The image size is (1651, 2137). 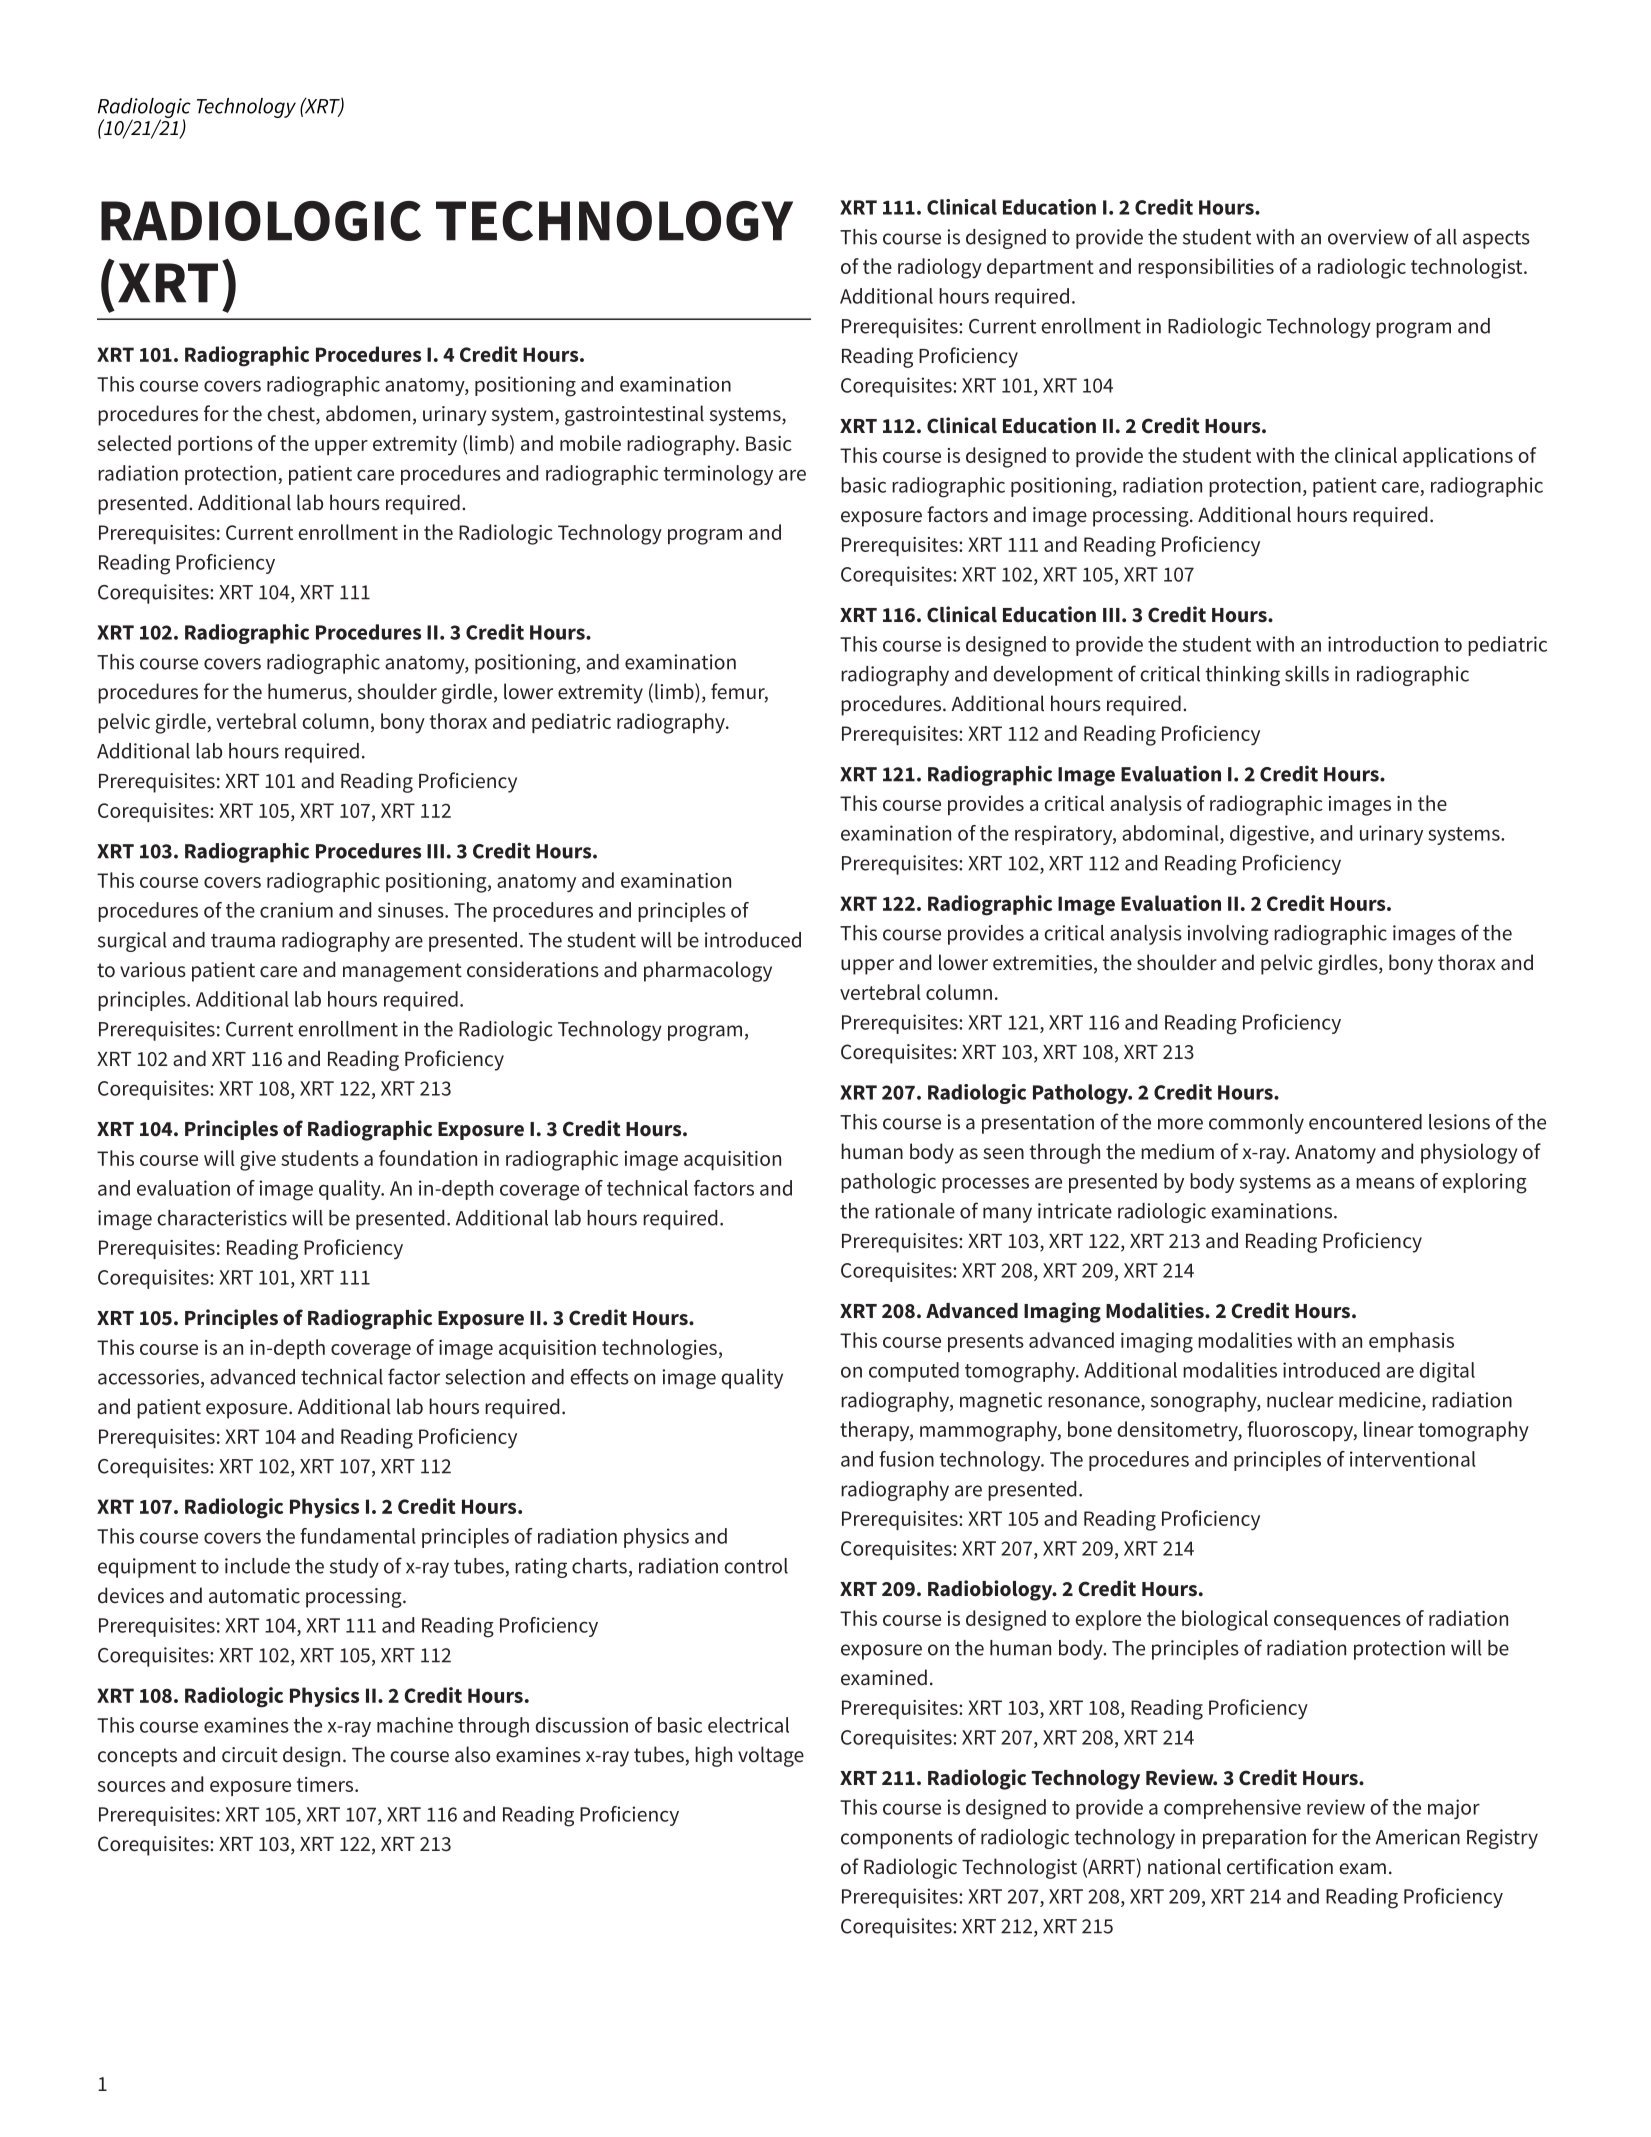 What do you see at coordinates (326, 1784) in the page?
I see `timers` at bounding box center [326, 1784].
